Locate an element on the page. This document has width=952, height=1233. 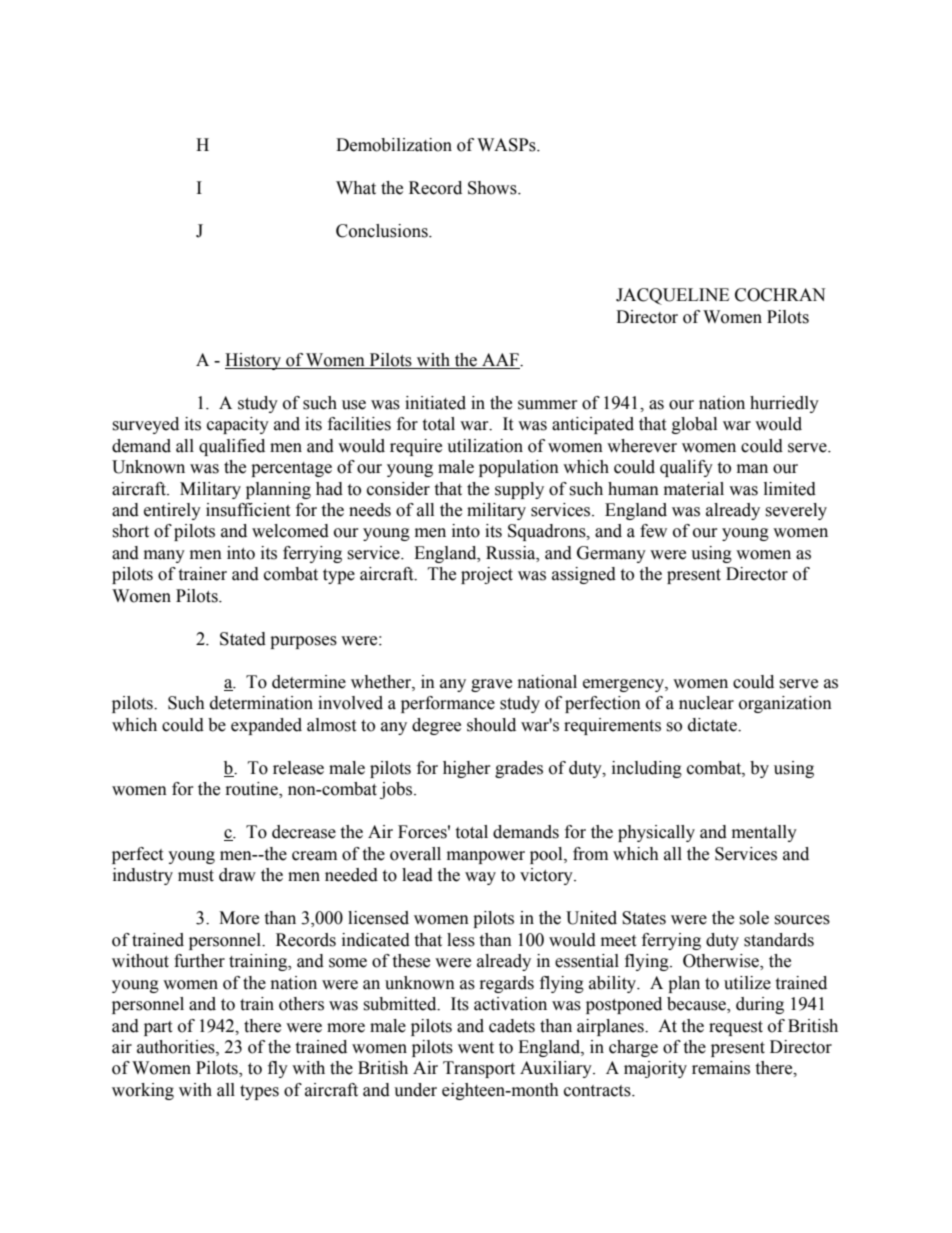
JACQUELINE is located at coordinates (672, 296).
